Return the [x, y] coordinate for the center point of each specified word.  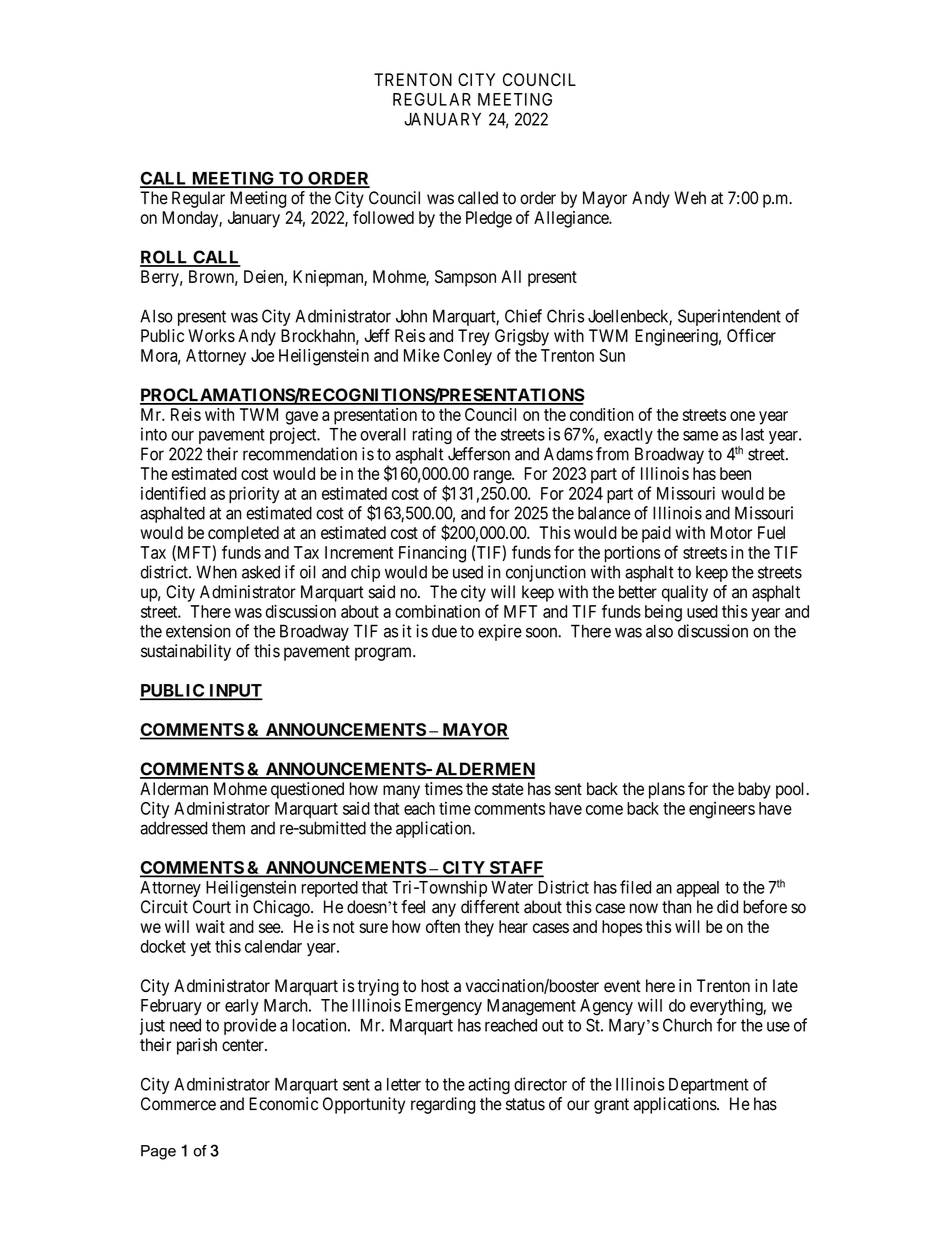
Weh [690, 198]
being [663, 613]
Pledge [489, 219]
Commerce [178, 1104]
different [490, 907]
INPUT [234, 691]
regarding [443, 1105]
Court [212, 907]
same [700, 436]
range [493, 477]
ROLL [165, 258]
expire [500, 632]
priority [254, 494]
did [727, 907]
